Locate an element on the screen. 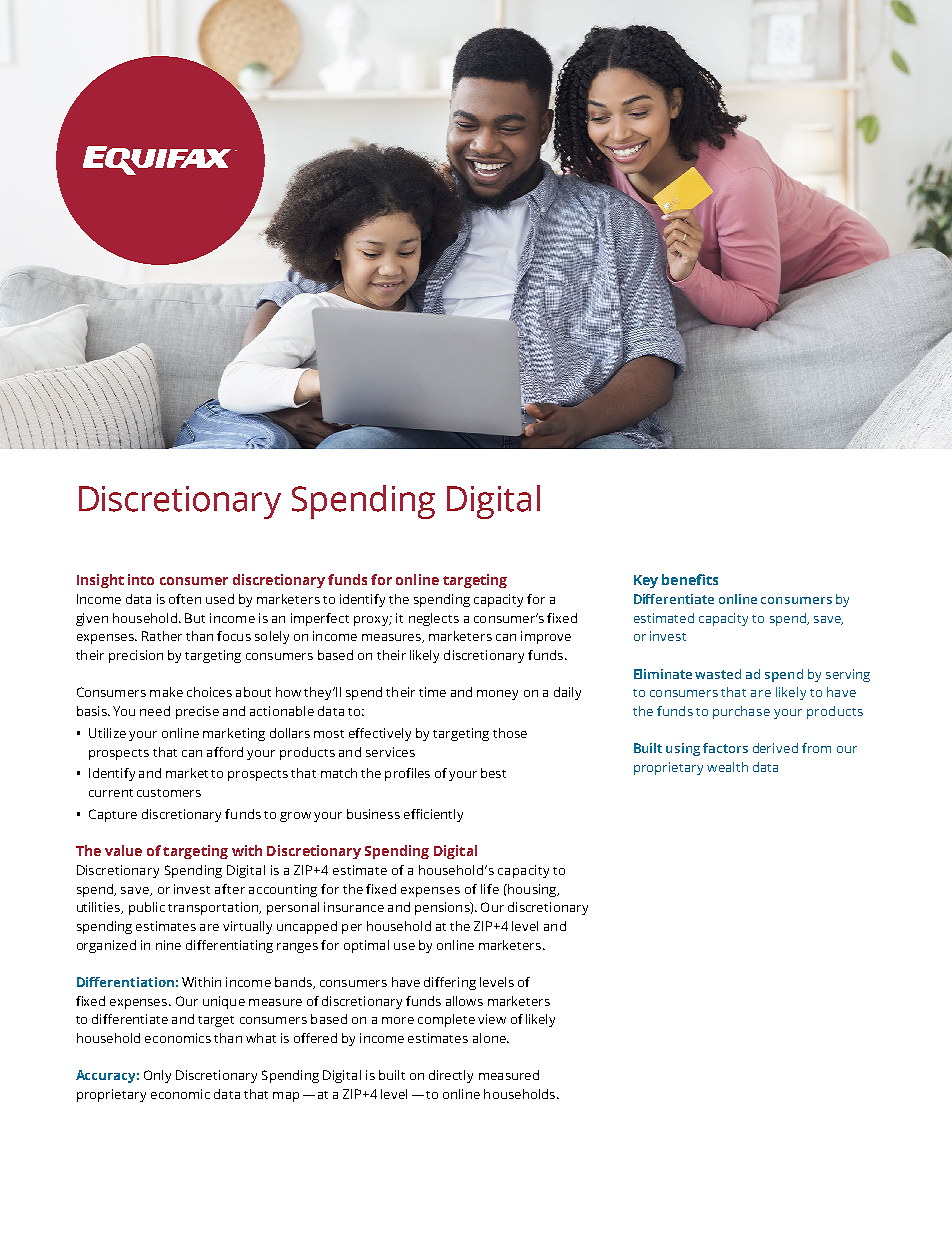  benefits is located at coordinates (690, 579).
